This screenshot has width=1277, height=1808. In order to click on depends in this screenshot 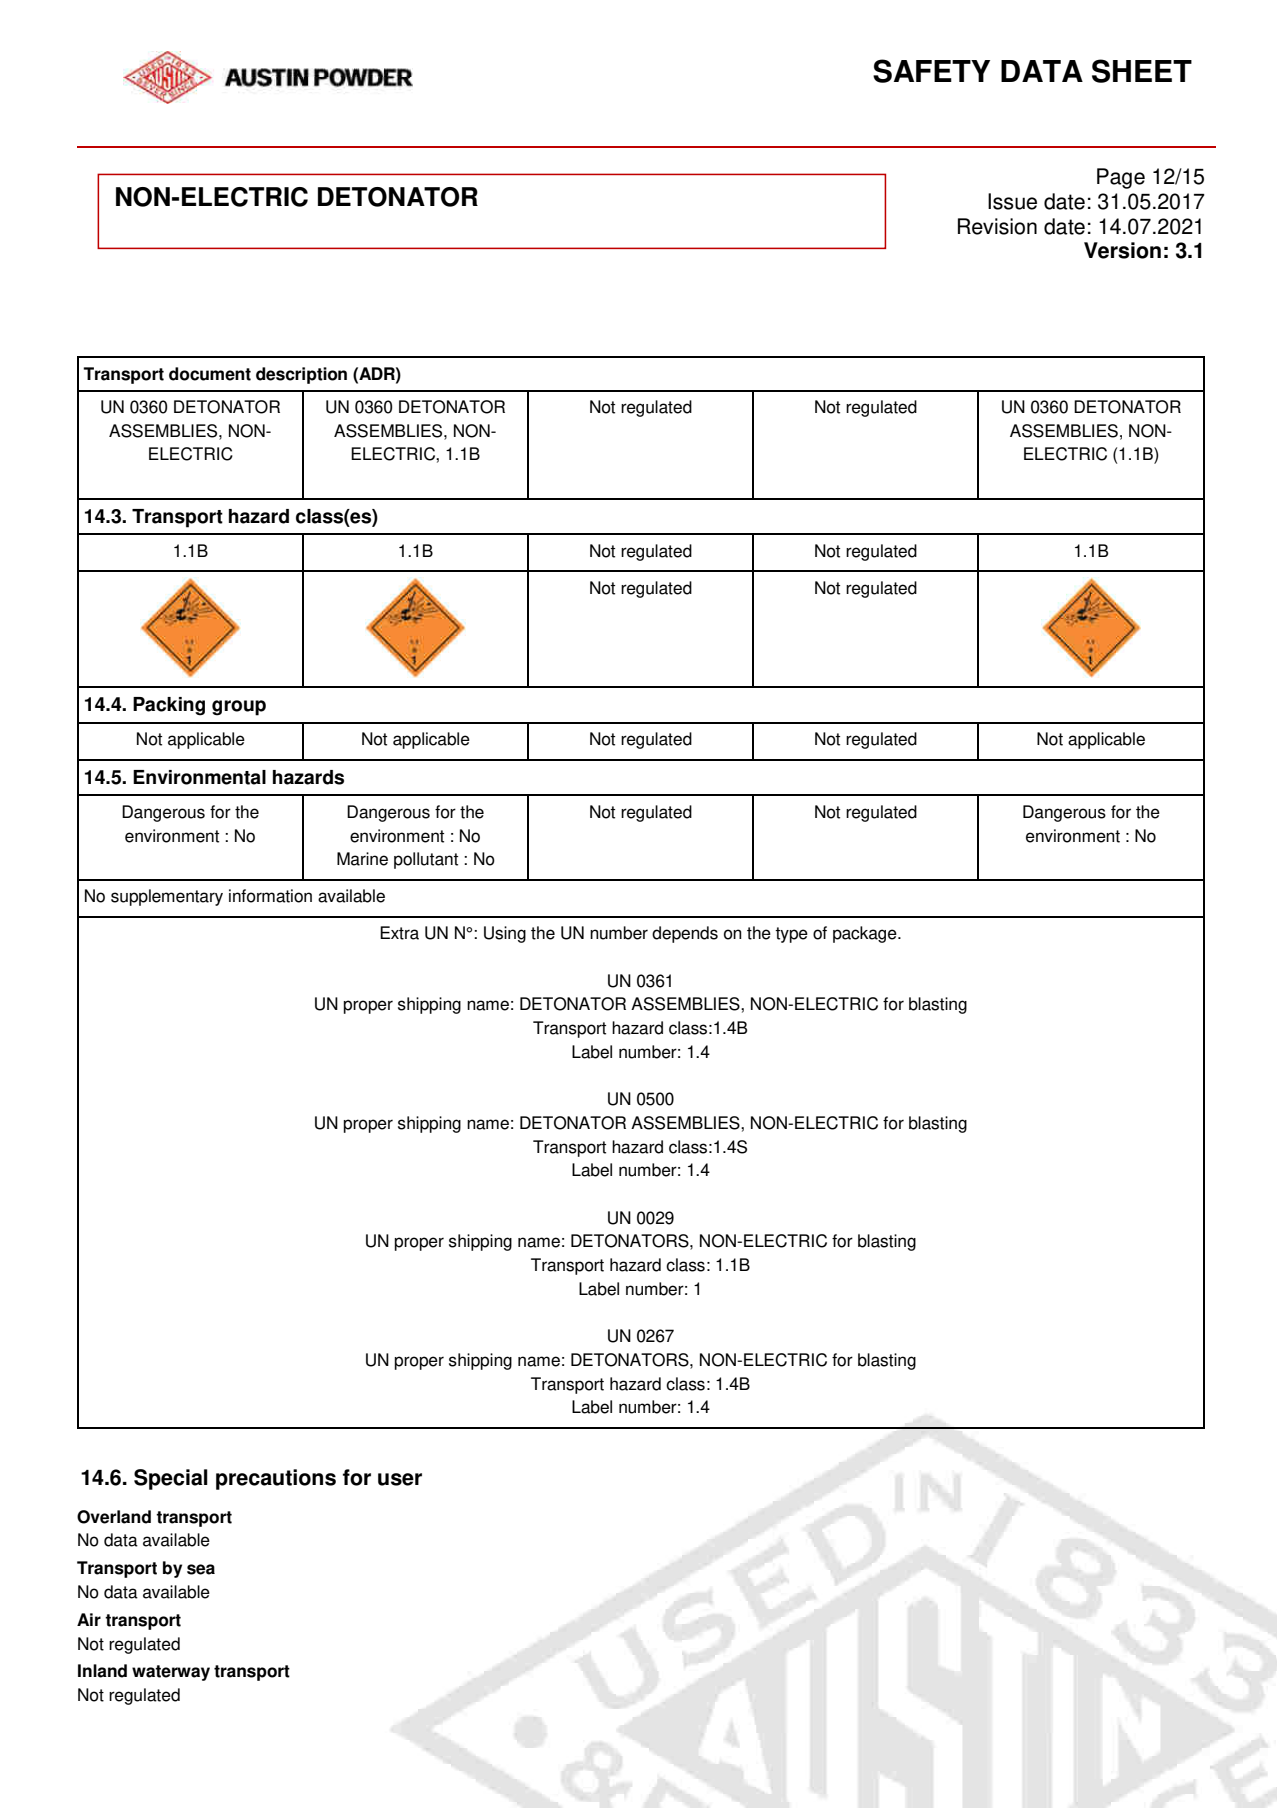, I will do `click(685, 934)`.
